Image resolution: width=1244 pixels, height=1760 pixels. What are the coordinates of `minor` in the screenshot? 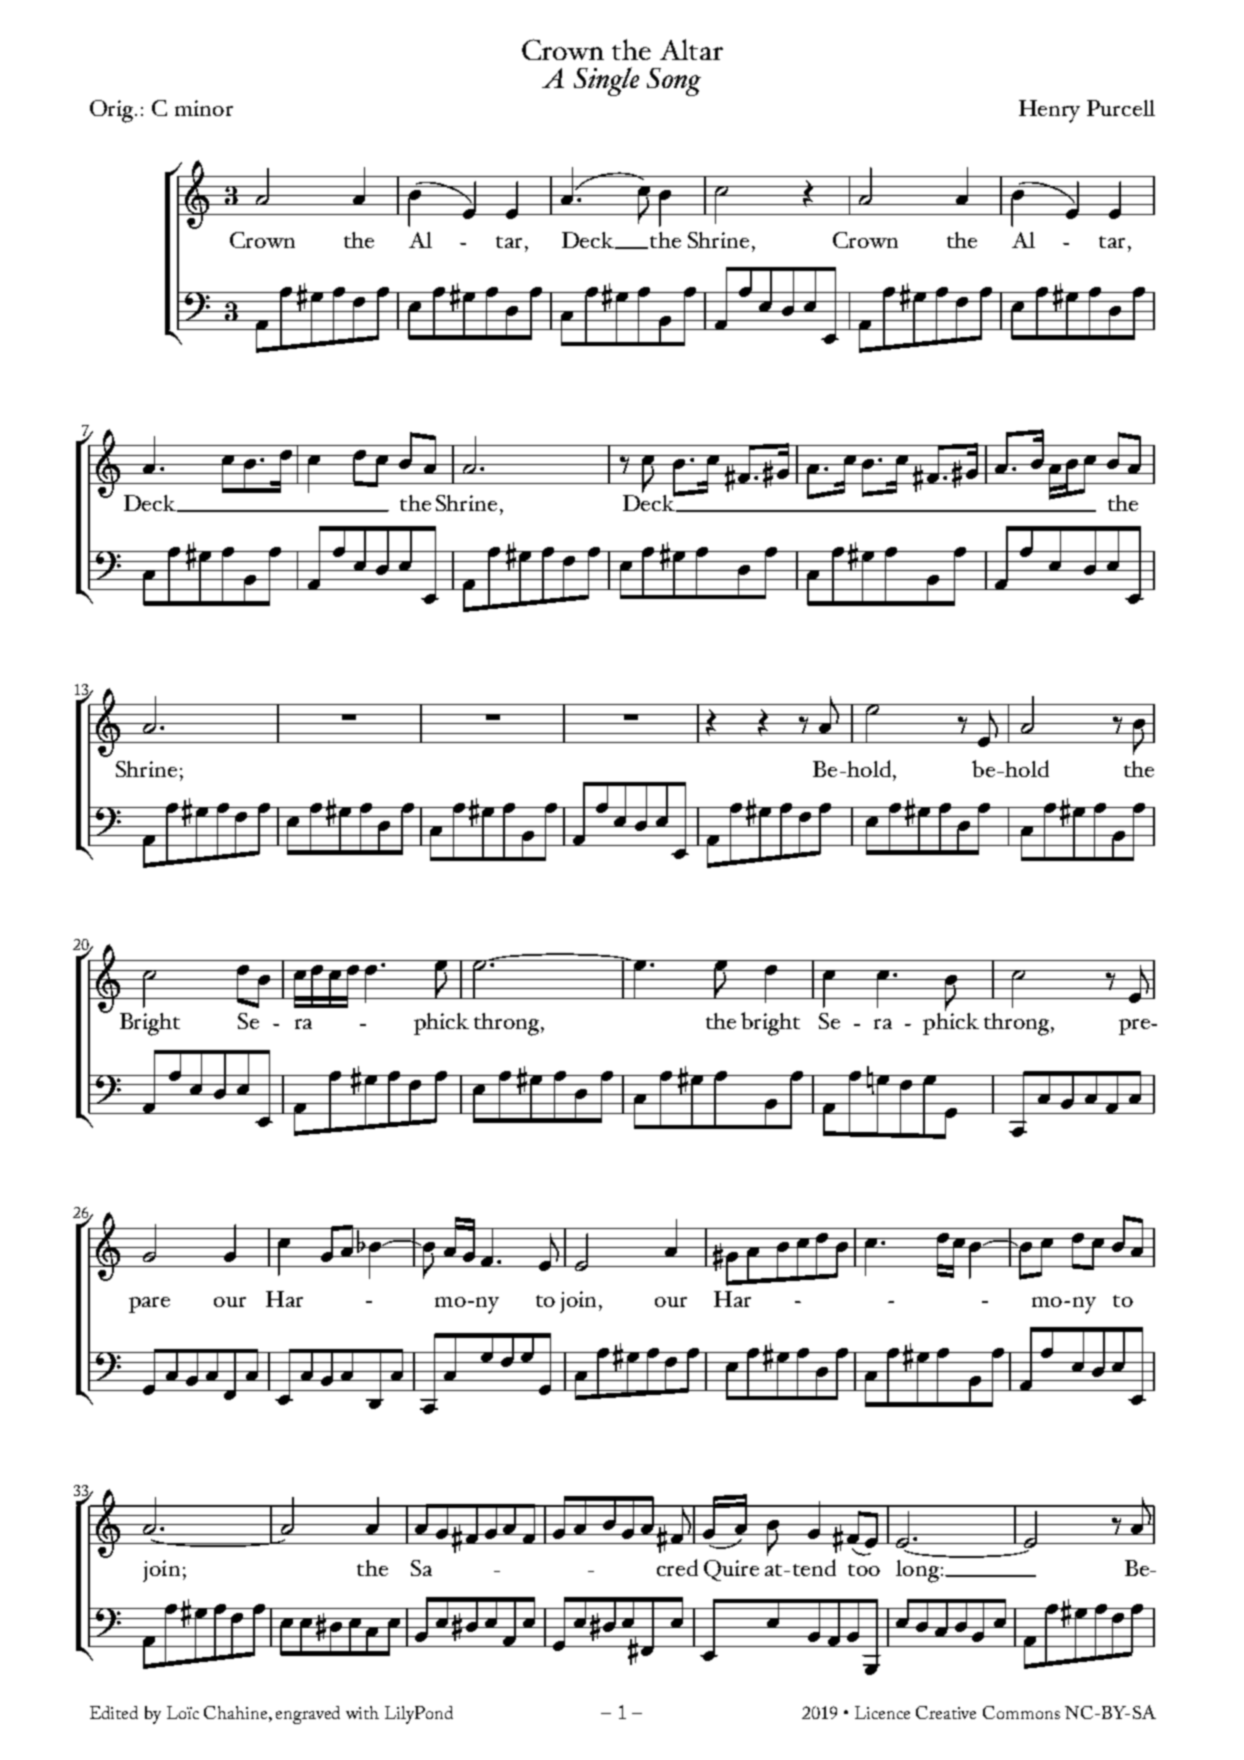 It's located at (204, 108).
